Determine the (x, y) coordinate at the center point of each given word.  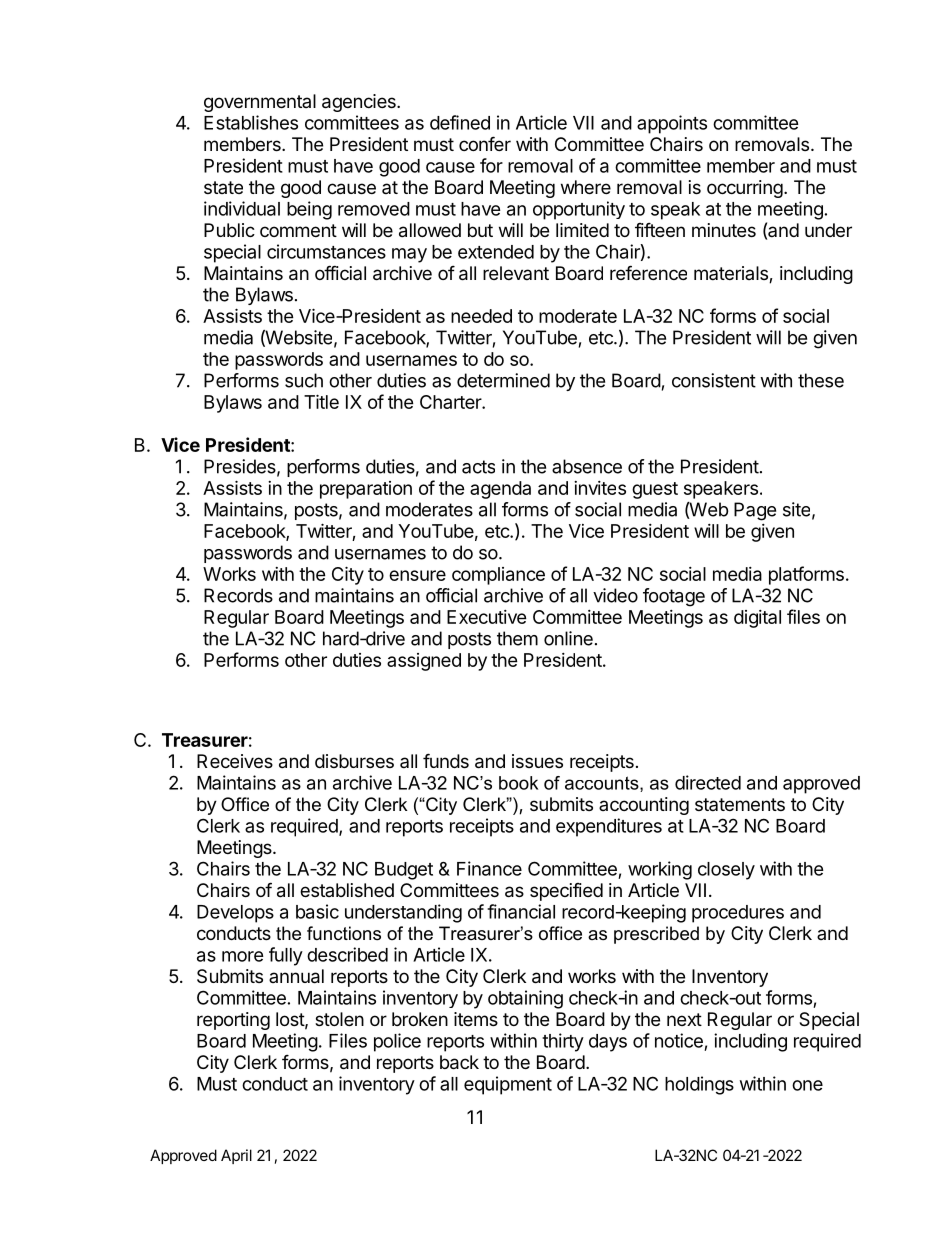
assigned (424, 662)
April (236, 1156)
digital (757, 619)
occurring (745, 189)
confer (485, 143)
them (517, 638)
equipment (508, 1085)
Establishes (251, 122)
